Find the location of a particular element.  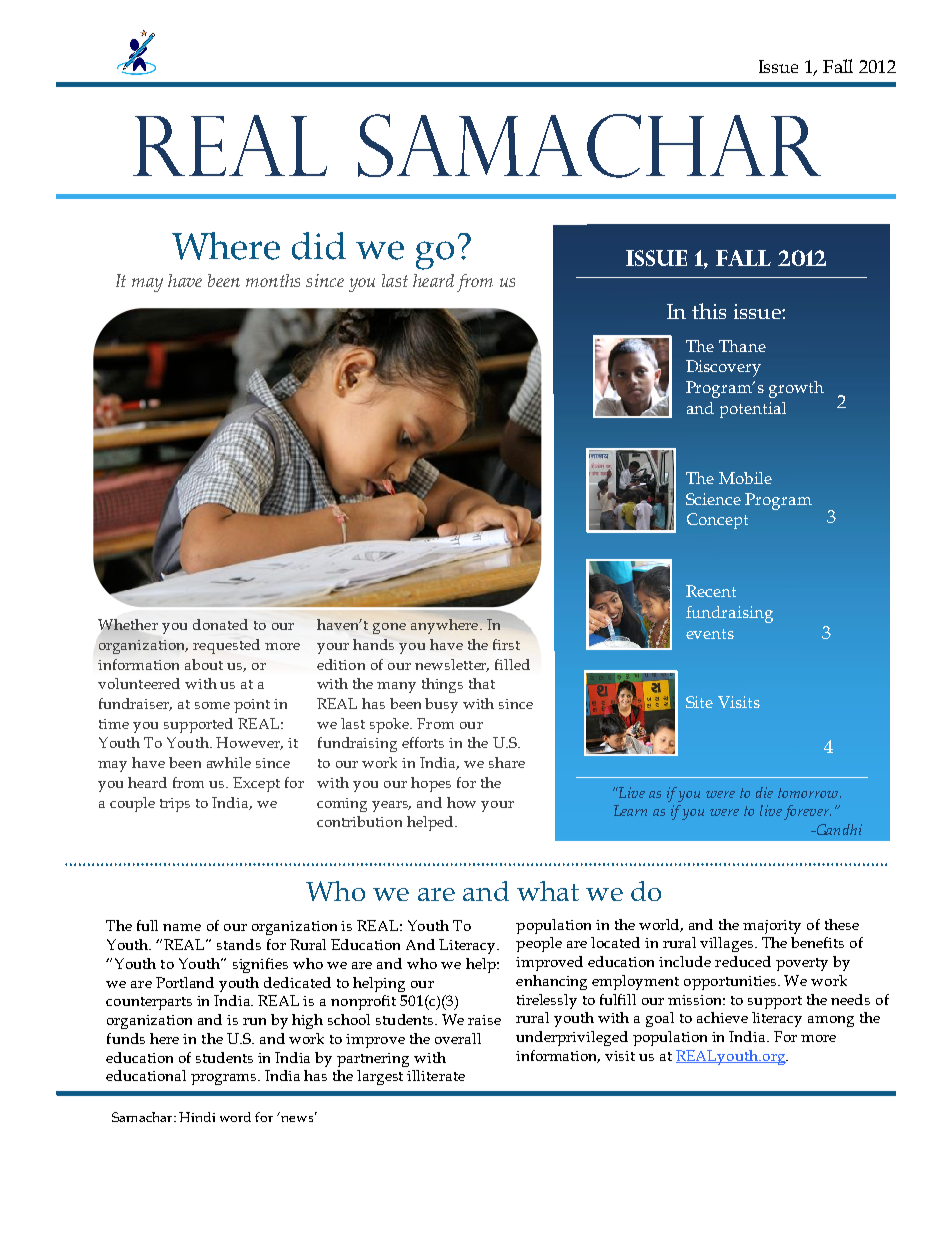

gone is located at coordinates (389, 628).
